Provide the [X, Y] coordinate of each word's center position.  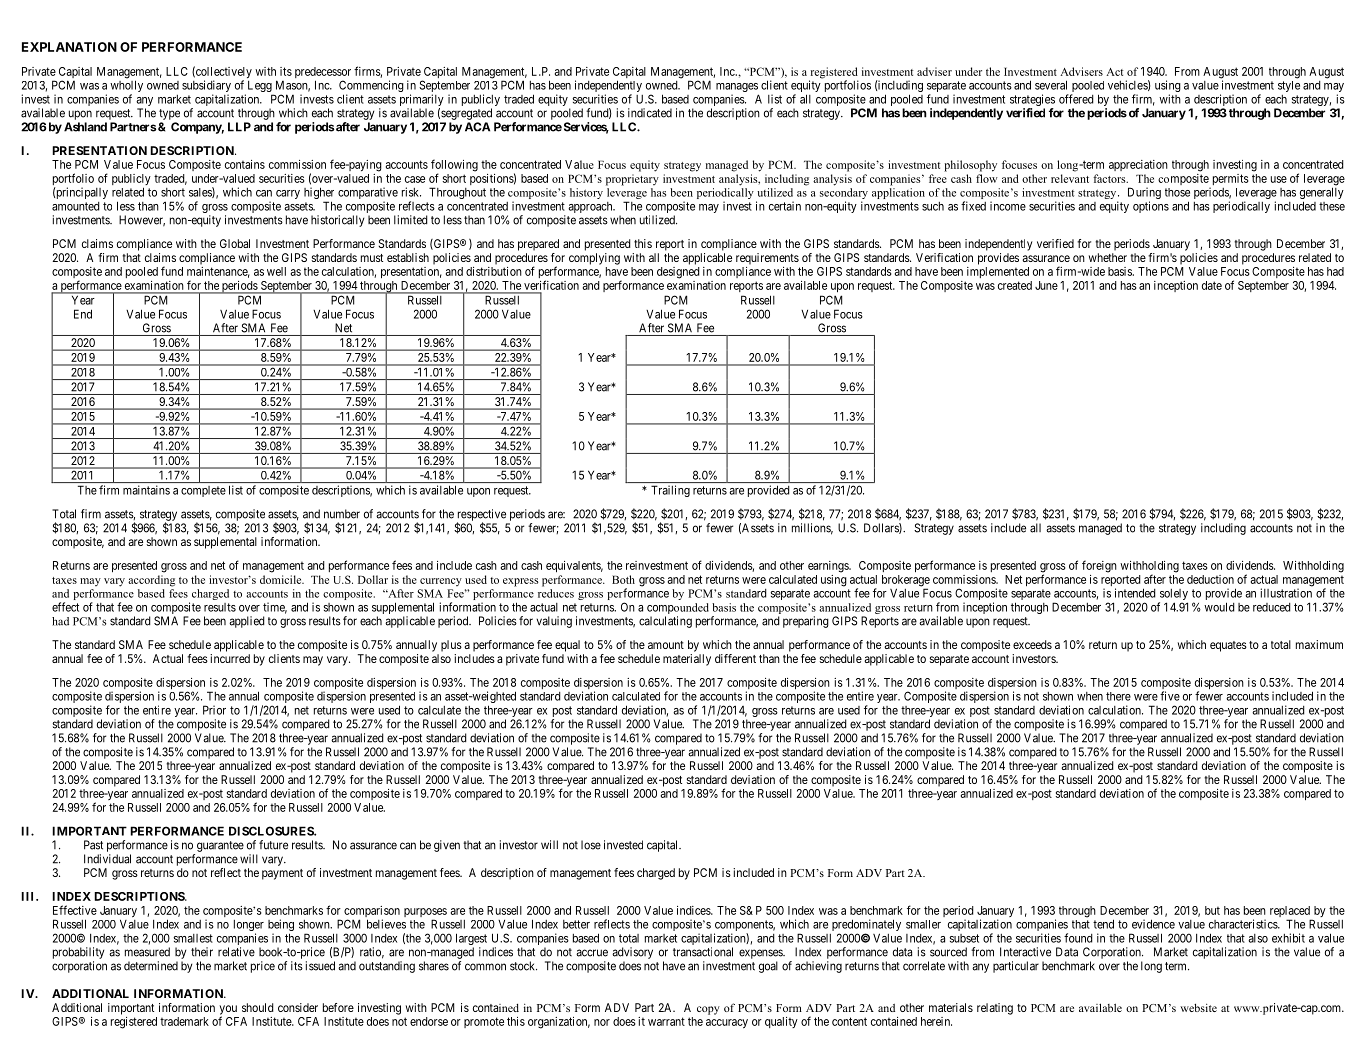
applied [247, 622]
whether [1108, 257]
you [228, 1011]
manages [737, 89]
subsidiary [206, 87]
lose [591, 845]
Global [235, 243]
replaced [1291, 913]
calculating [665, 622]
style [1289, 86]
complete [203, 491]
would [1219, 607]
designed [678, 273]
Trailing [670, 491]
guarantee [220, 846]
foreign [1099, 566]
